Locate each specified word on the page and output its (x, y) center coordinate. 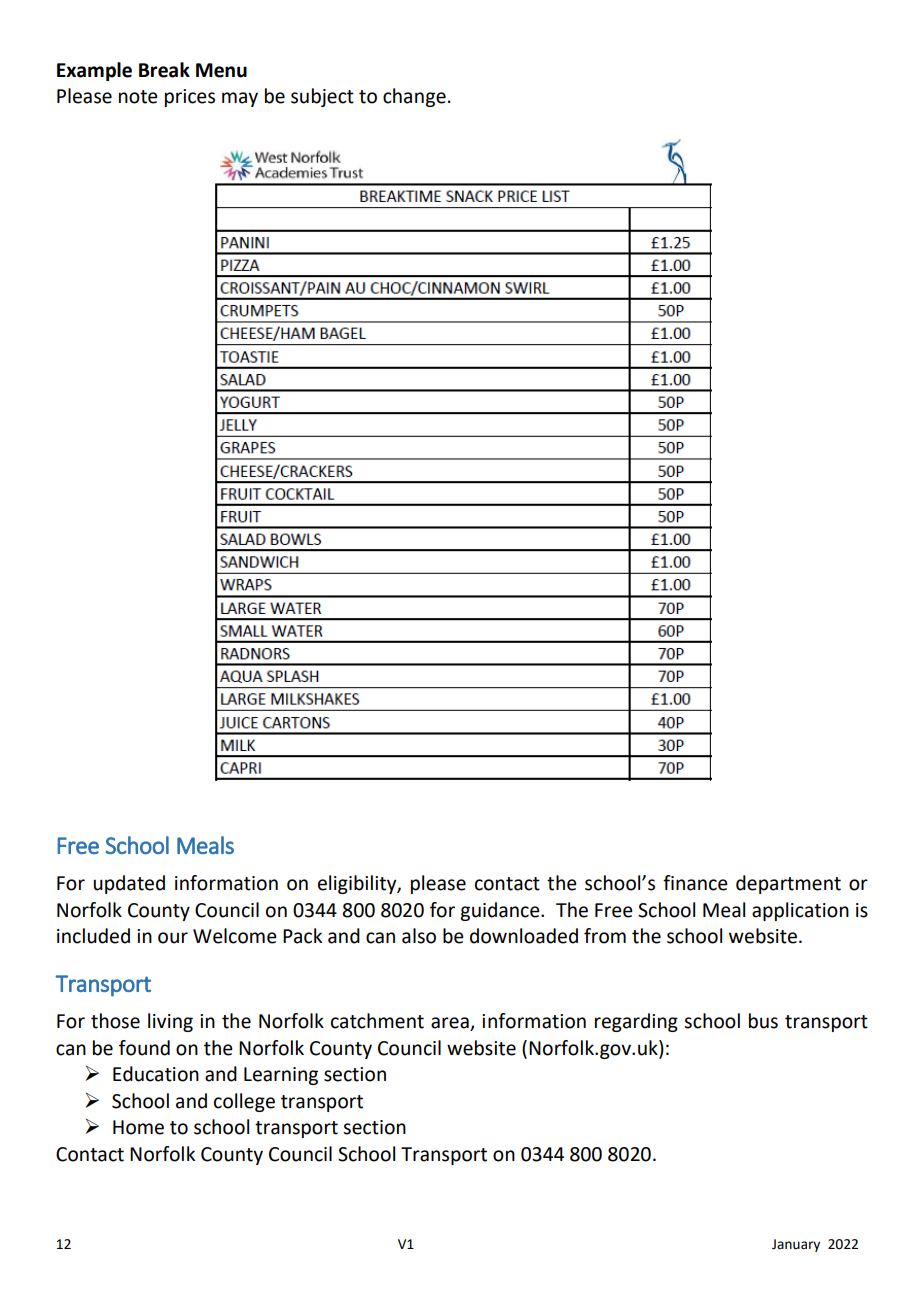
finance (695, 883)
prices (190, 98)
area (451, 1024)
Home (138, 1127)
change (414, 97)
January (796, 1245)
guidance (501, 911)
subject (322, 97)
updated (129, 884)
